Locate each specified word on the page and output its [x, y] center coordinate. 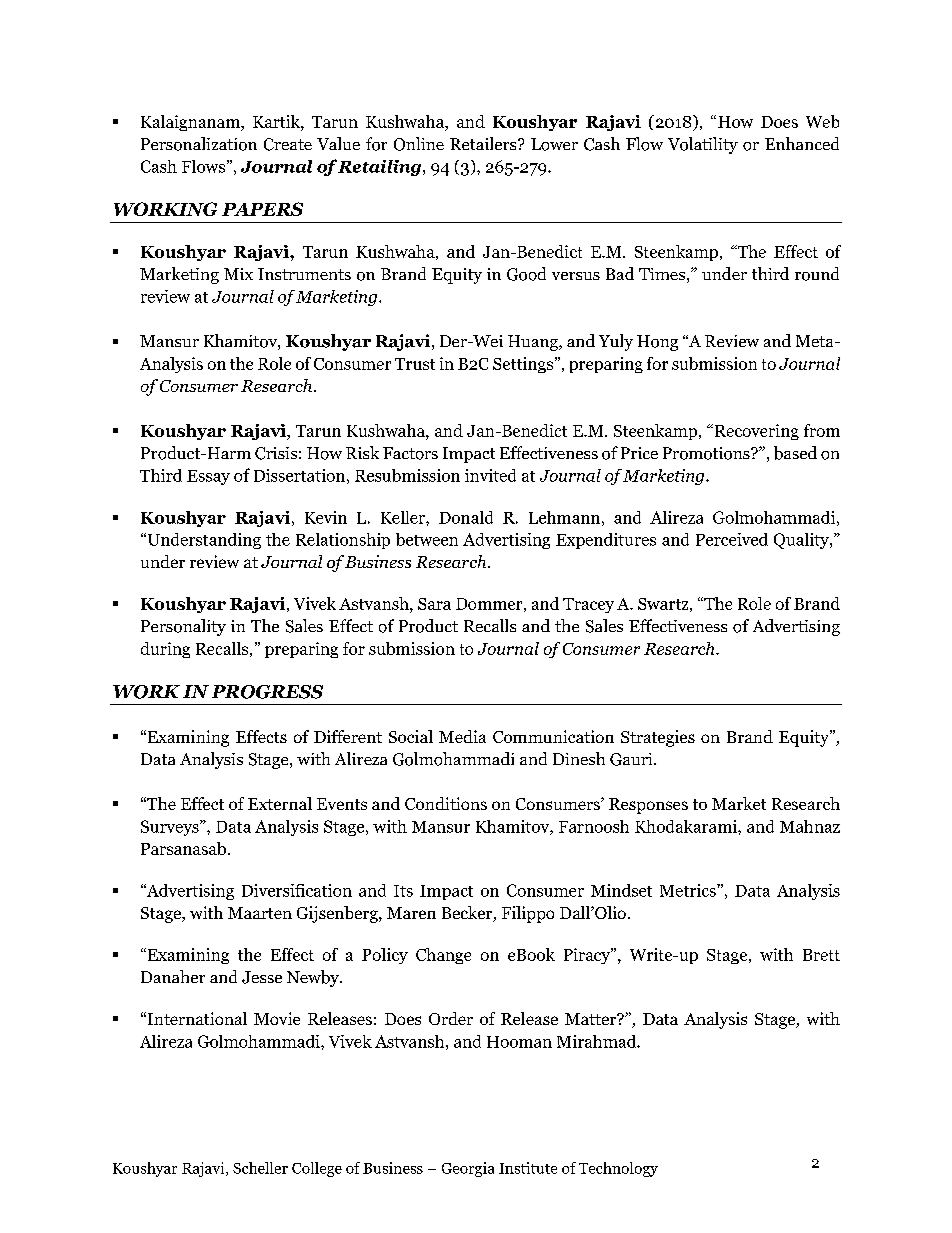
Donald [466, 517]
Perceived [732, 539]
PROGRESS [267, 692]
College [317, 1169]
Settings [524, 365]
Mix [238, 274]
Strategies [658, 738]
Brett [821, 955]
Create [288, 144]
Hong [657, 343]
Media [462, 736]
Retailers [484, 143]
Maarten [260, 913]
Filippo [528, 914]
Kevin [326, 517]
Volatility [703, 145]
